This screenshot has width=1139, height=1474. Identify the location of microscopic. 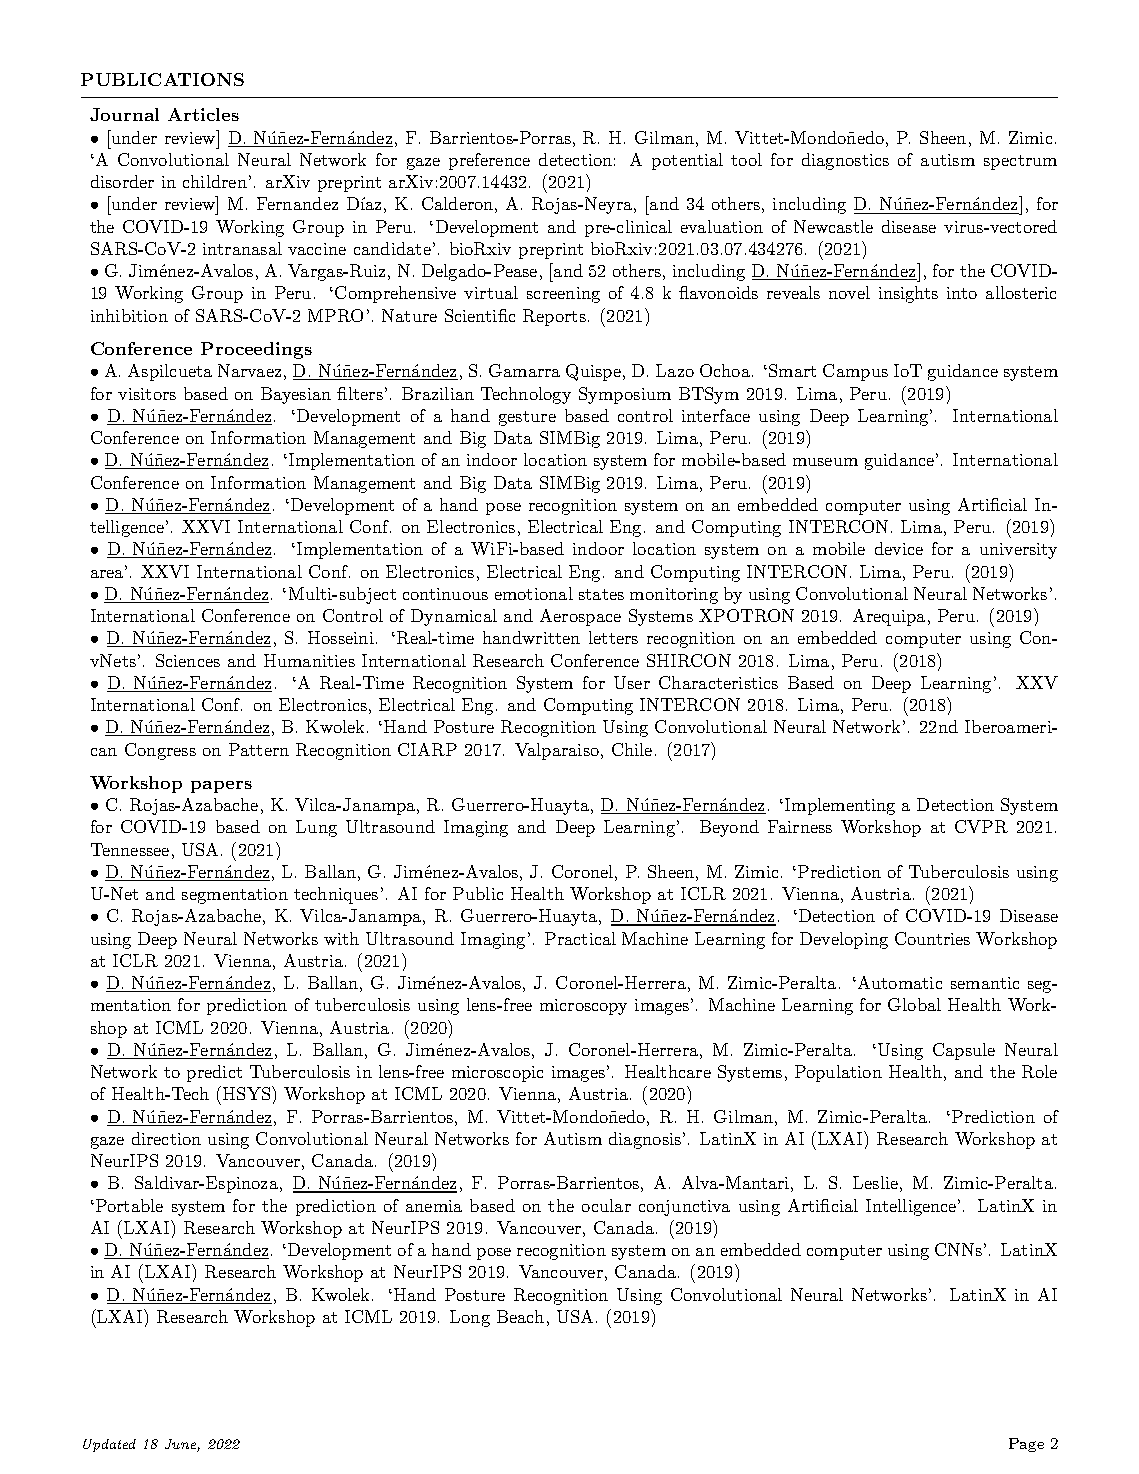
(497, 1074).
